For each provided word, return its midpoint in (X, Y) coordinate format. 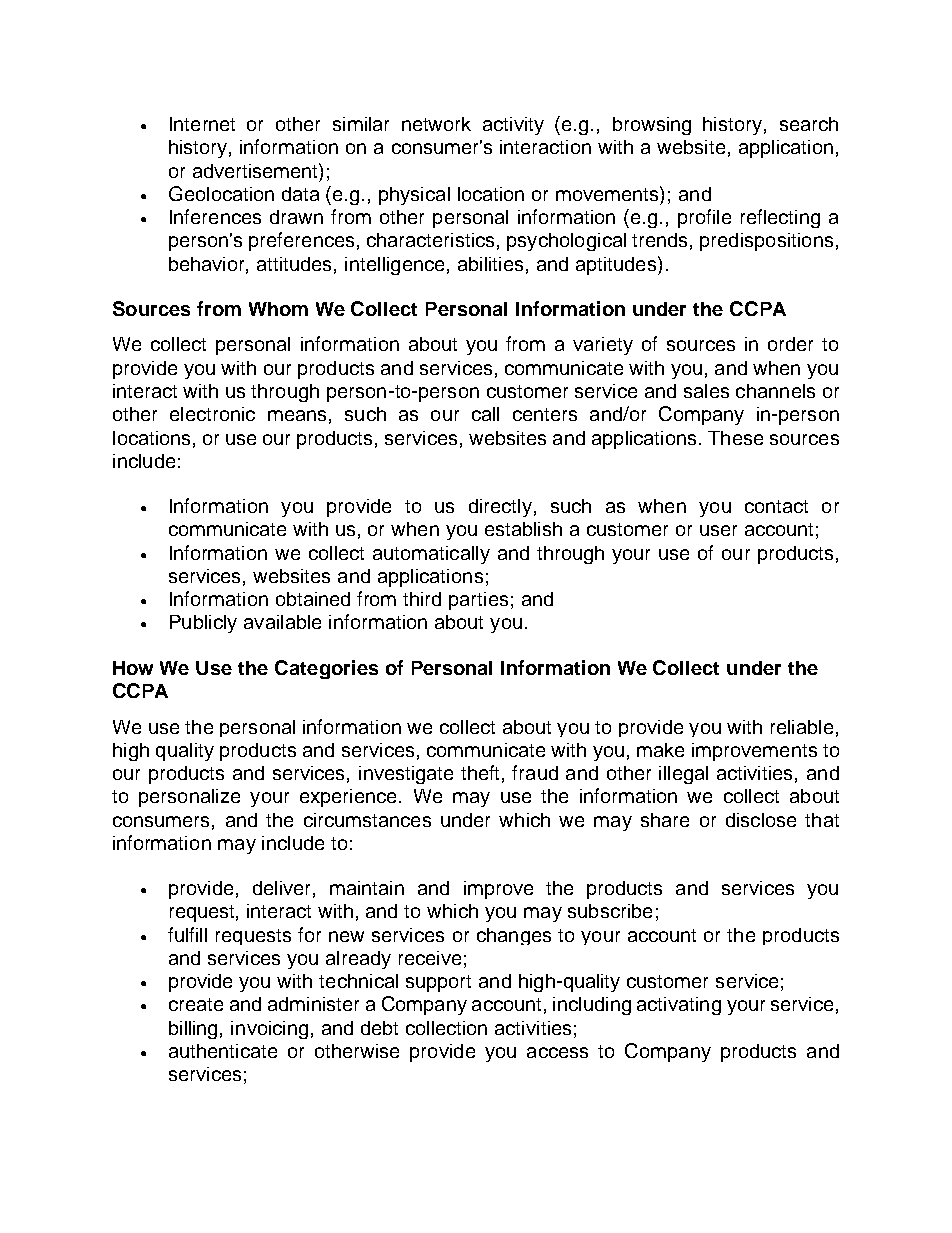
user (718, 530)
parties (478, 601)
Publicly (203, 624)
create (196, 1004)
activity (513, 126)
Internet (202, 124)
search (809, 124)
